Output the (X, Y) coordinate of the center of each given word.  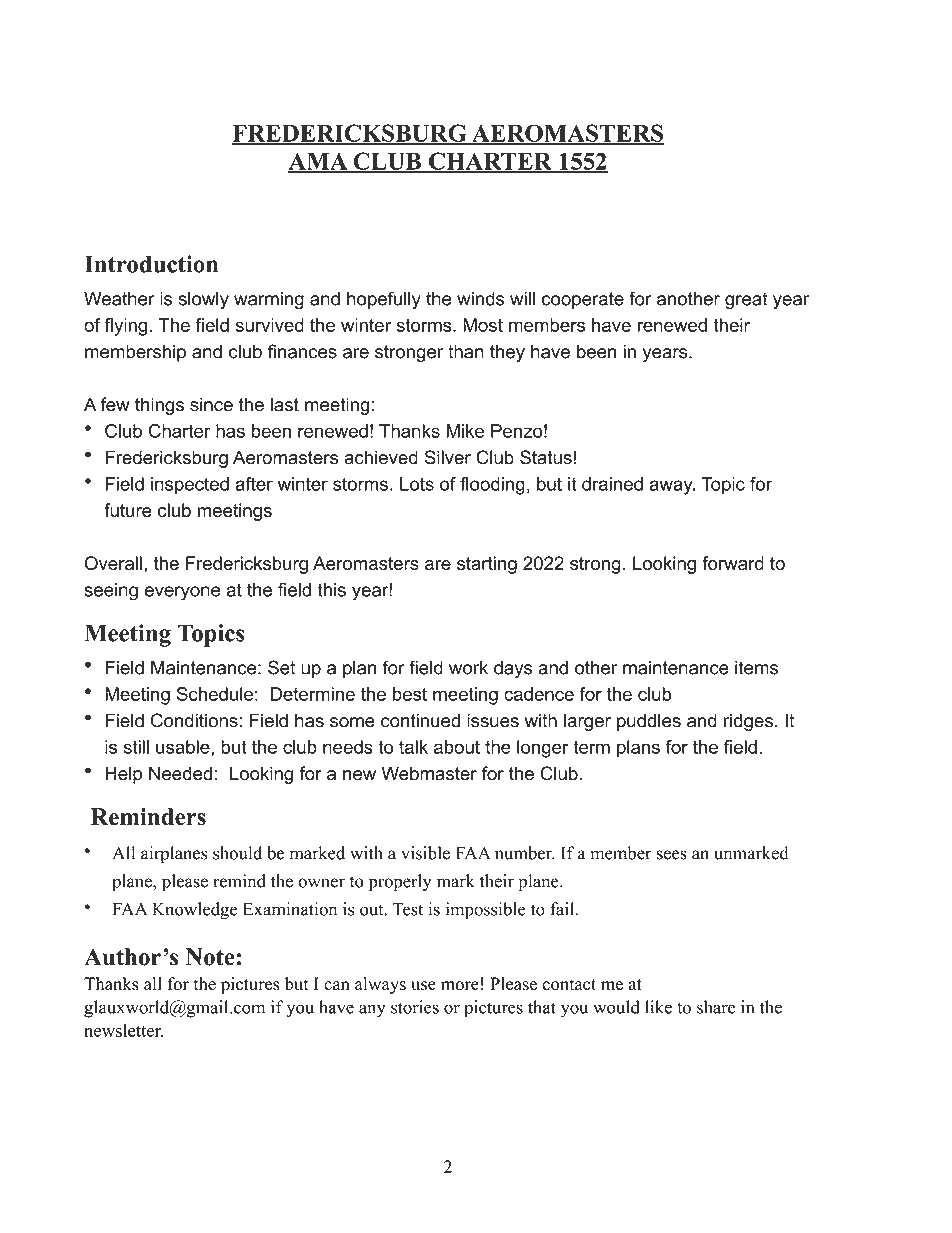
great (746, 301)
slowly (203, 300)
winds (481, 299)
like (658, 1007)
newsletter (123, 1030)
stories (415, 1007)
